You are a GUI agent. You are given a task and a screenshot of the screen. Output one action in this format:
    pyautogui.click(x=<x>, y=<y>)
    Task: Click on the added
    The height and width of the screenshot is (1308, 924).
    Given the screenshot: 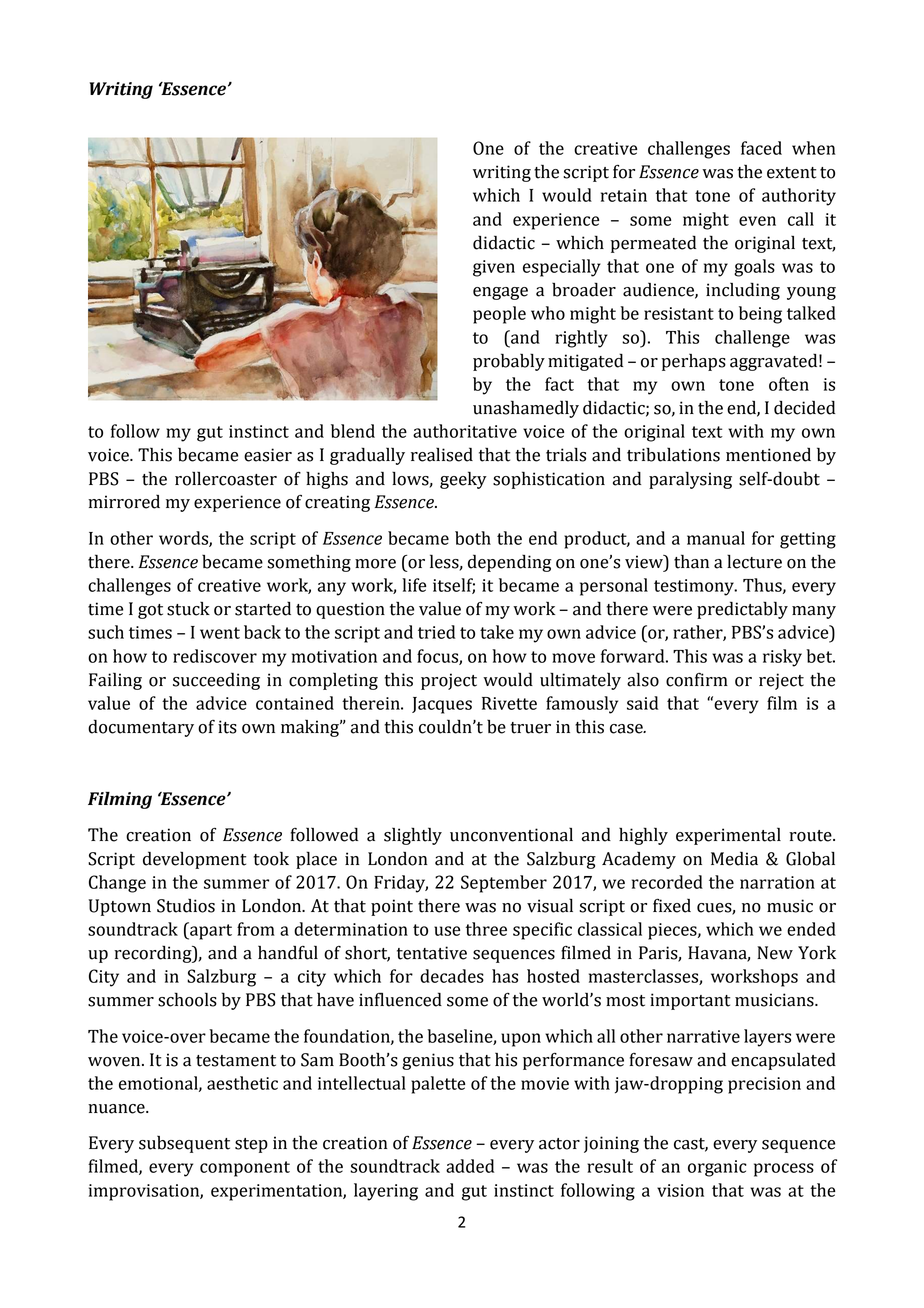 What is the action you would take?
    pyautogui.click(x=470, y=1166)
